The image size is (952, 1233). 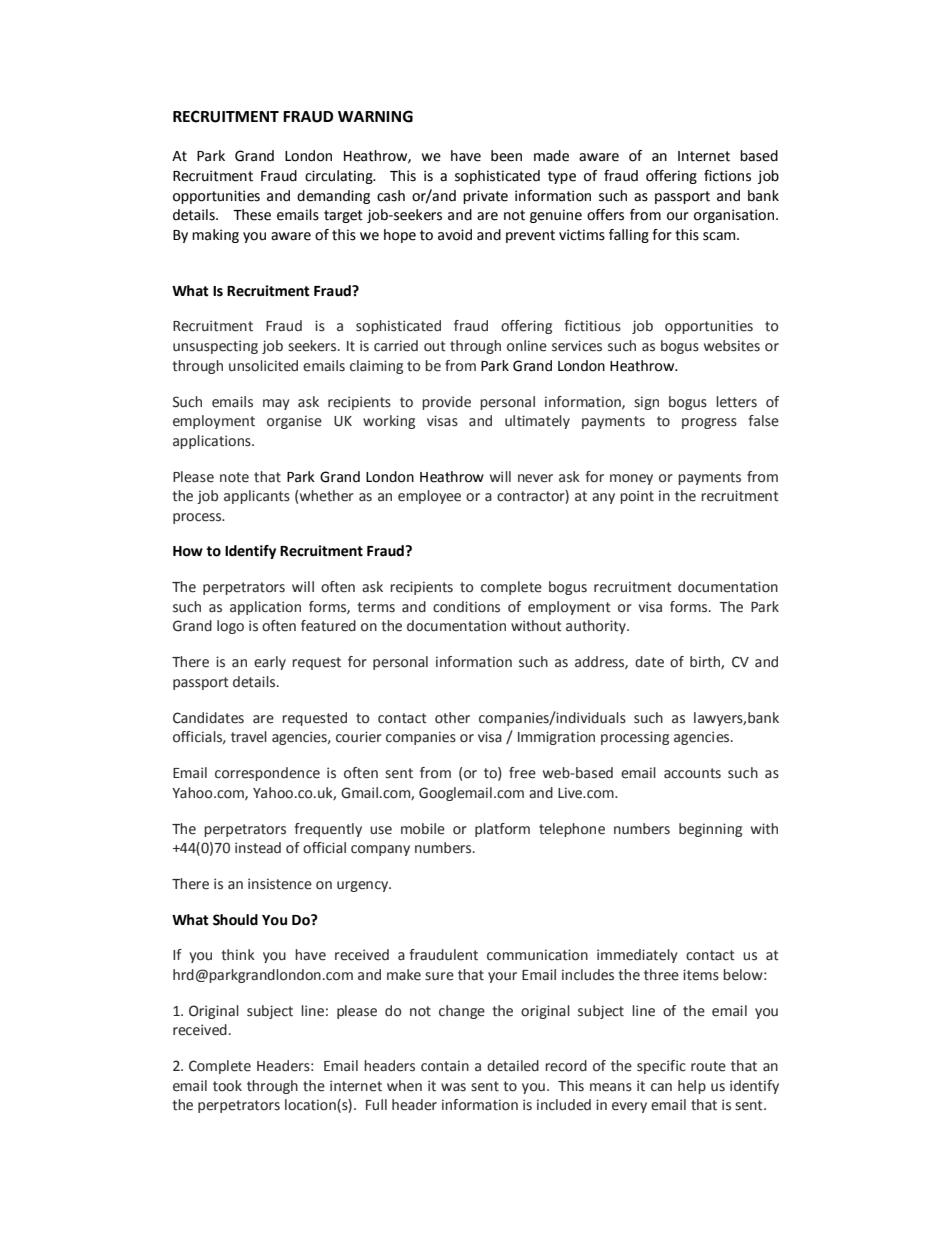 What do you see at coordinates (227, 1086) in the page?
I see `took` at bounding box center [227, 1086].
